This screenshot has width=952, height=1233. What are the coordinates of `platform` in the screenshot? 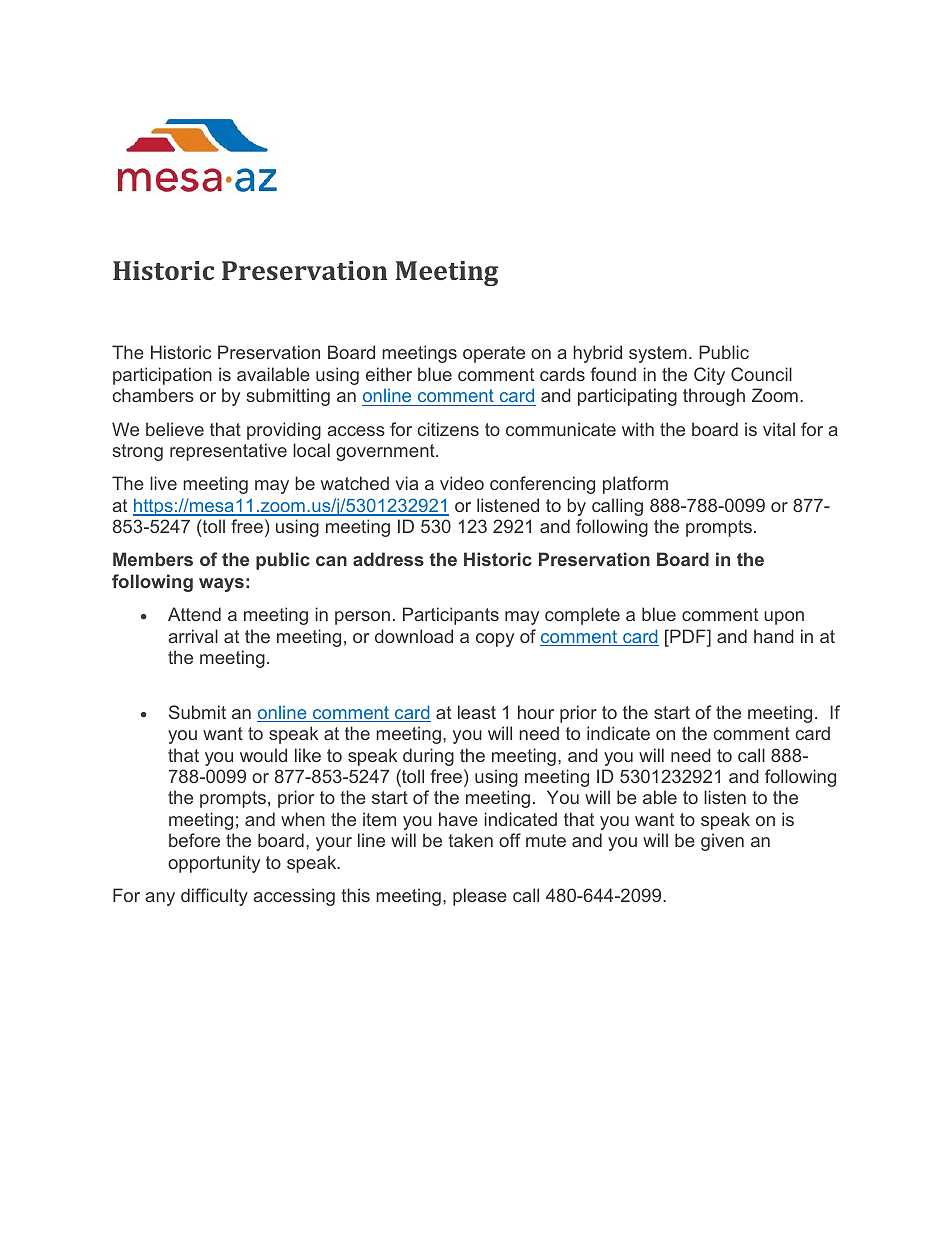 It's located at (635, 485).
